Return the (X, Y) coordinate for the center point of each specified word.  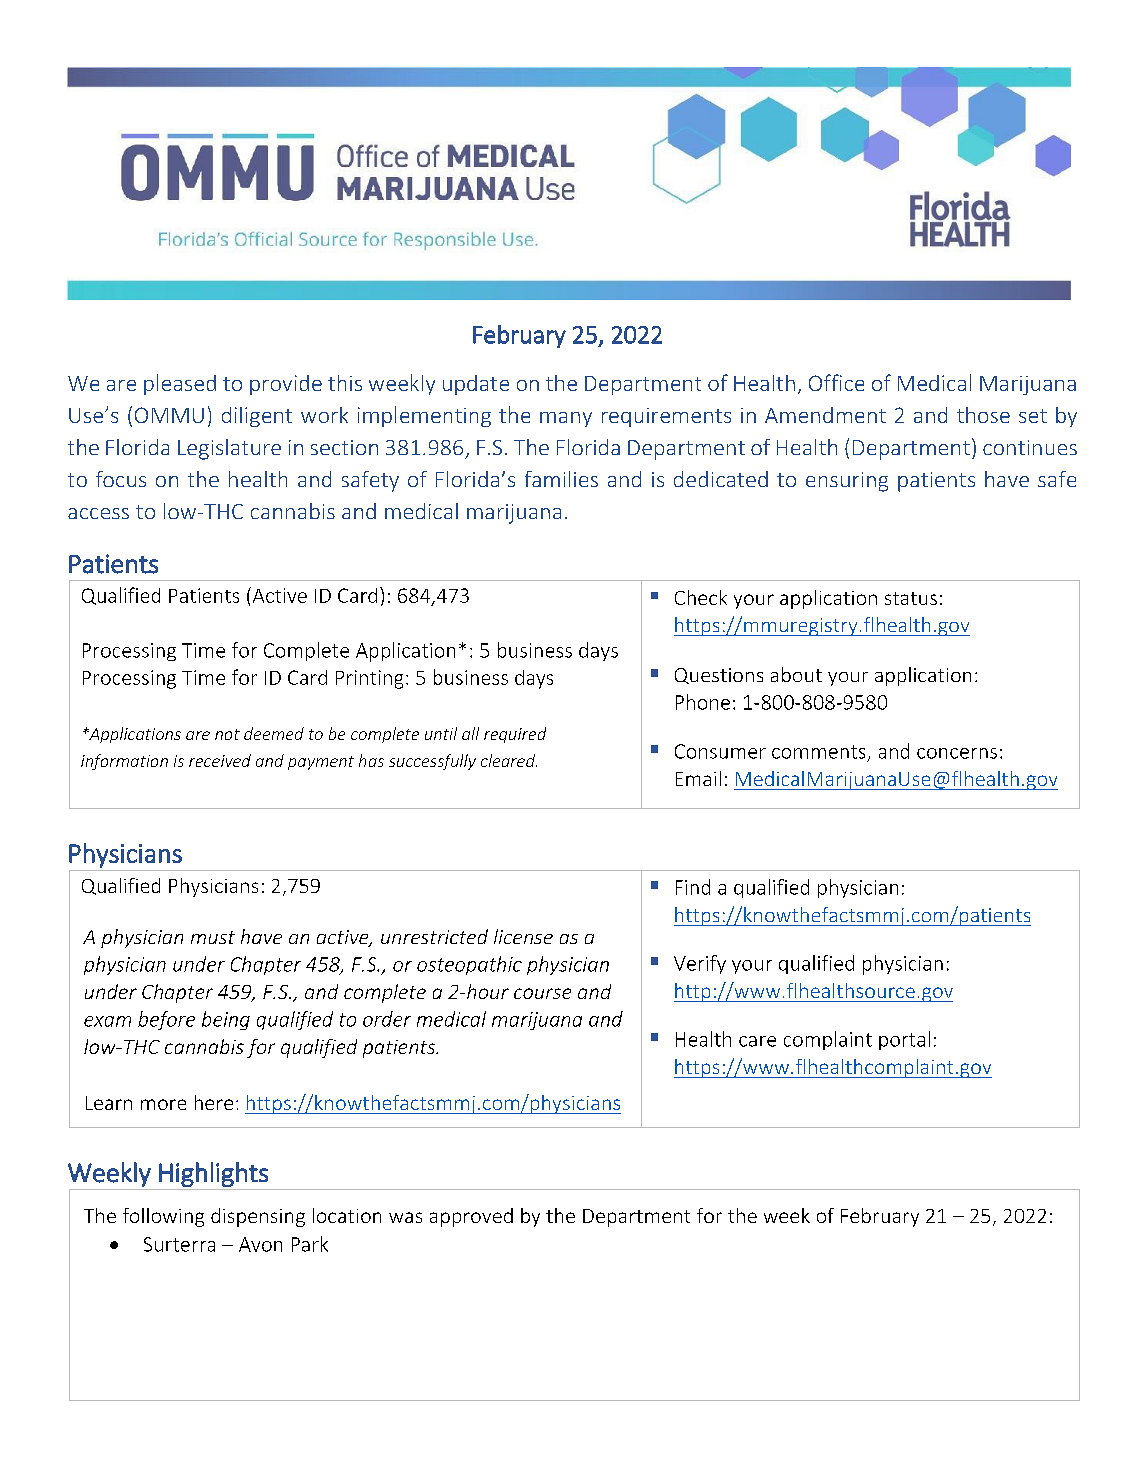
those (983, 415)
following (163, 1217)
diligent (257, 417)
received (220, 760)
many (566, 419)
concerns (957, 753)
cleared (509, 760)
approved (471, 1217)
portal (904, 1040)
